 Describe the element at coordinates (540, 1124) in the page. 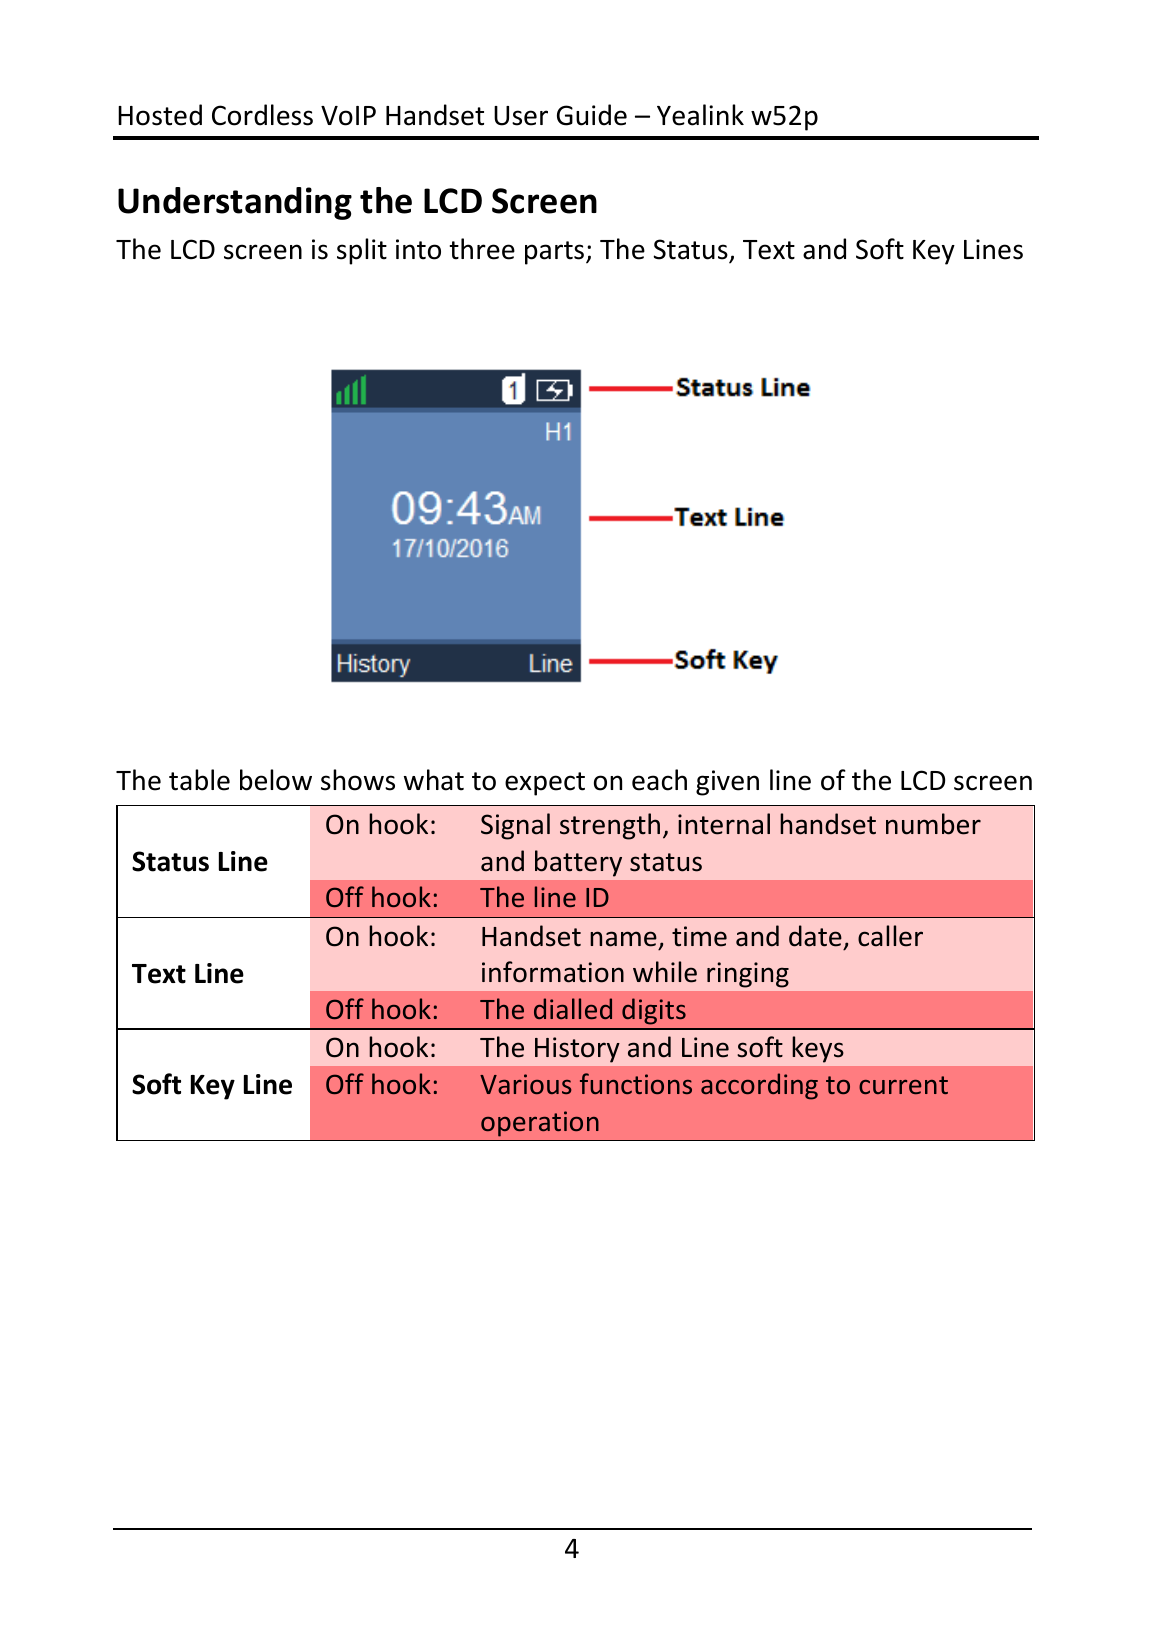

I see `operation` at that location.
